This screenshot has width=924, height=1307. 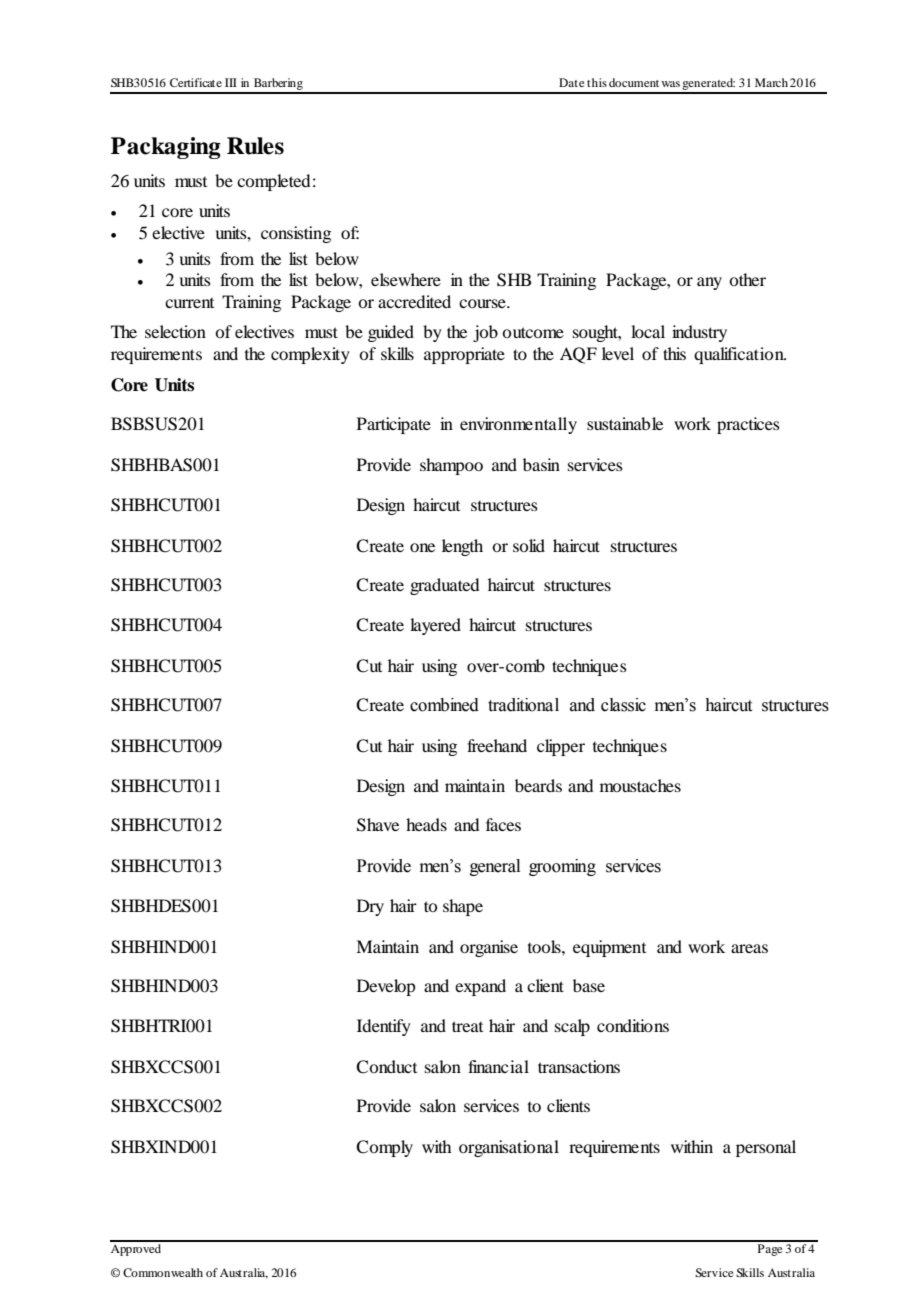 I want to click on Dry, so click(x=370, y=907).
